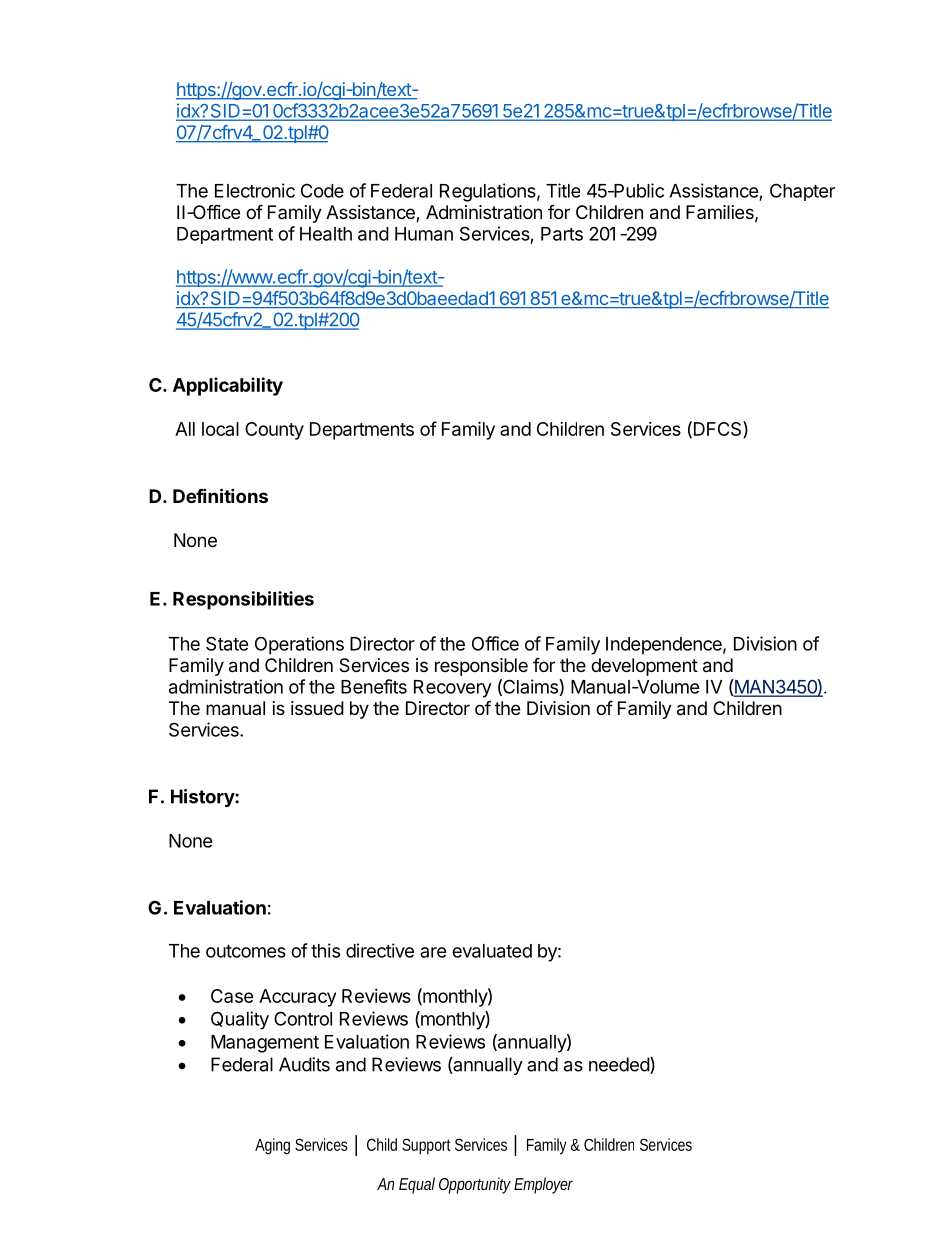 The width and height of the document is (952, 1233). Describe the element at coordinates (562, 234) in the document. I see `Parts` at that location.
